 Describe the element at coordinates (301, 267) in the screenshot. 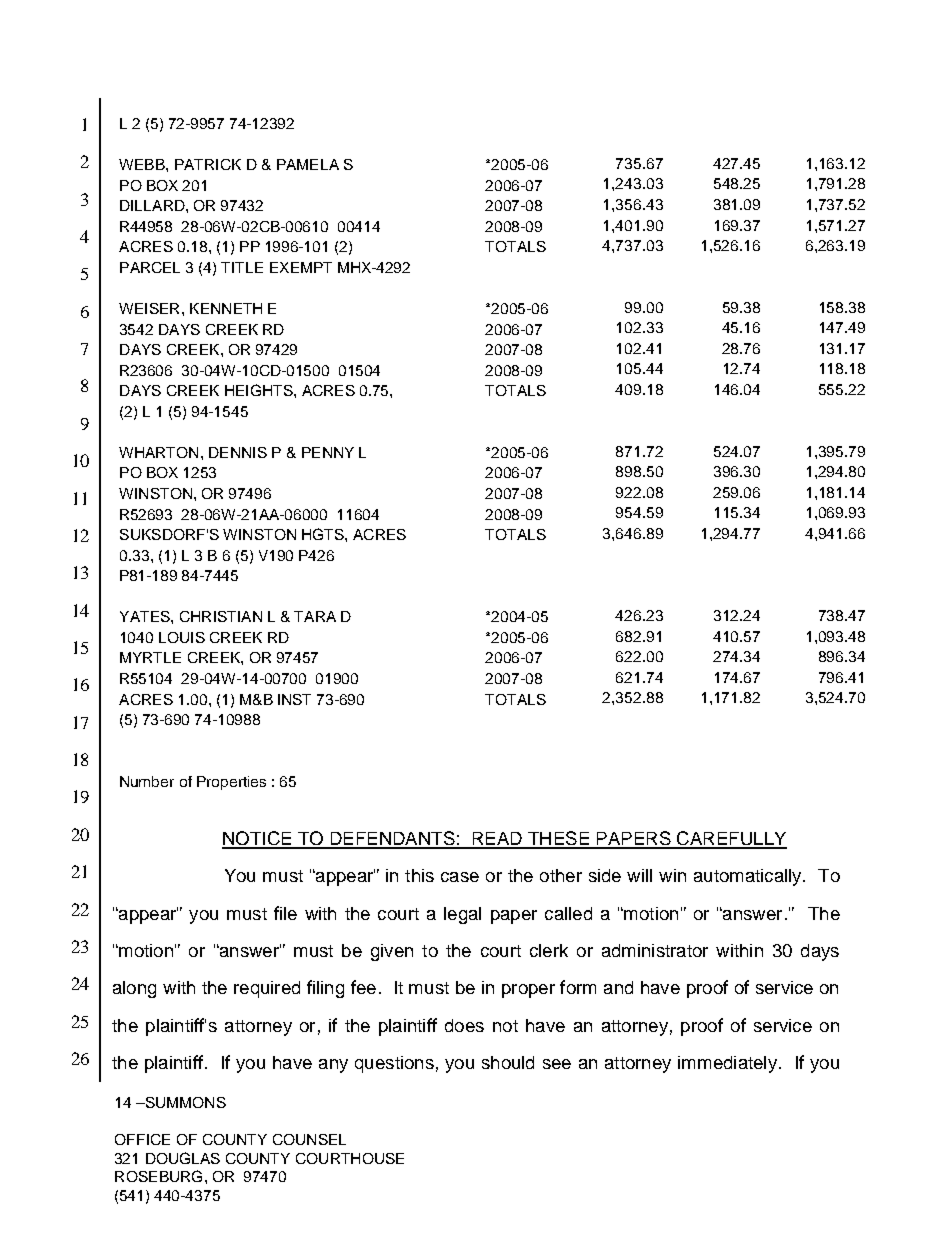

I see `EXEMPT` at that location.
